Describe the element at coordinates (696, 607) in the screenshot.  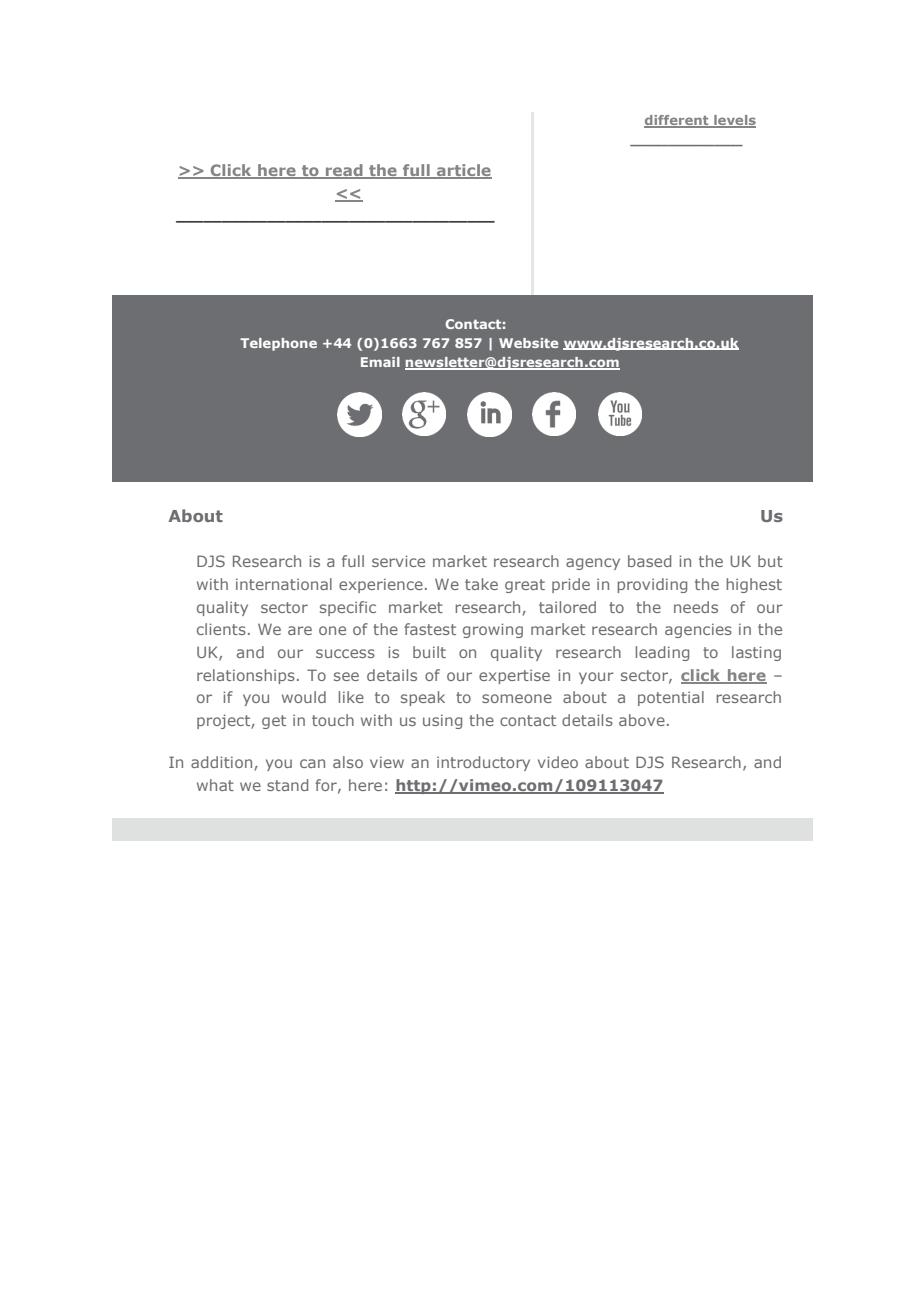
I see `needs` at that location.
